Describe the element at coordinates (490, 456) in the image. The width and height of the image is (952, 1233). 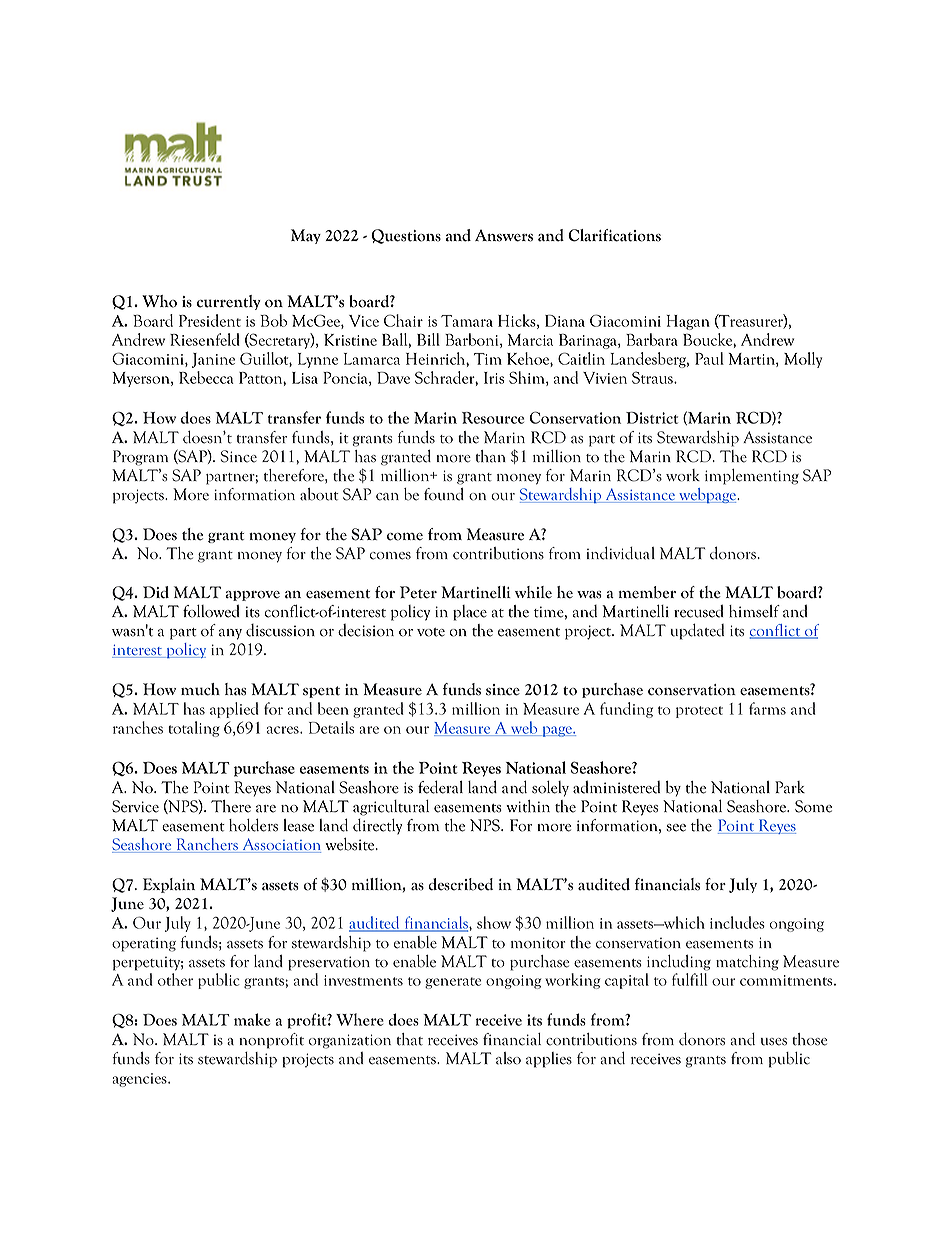
I see `than` at that location.
